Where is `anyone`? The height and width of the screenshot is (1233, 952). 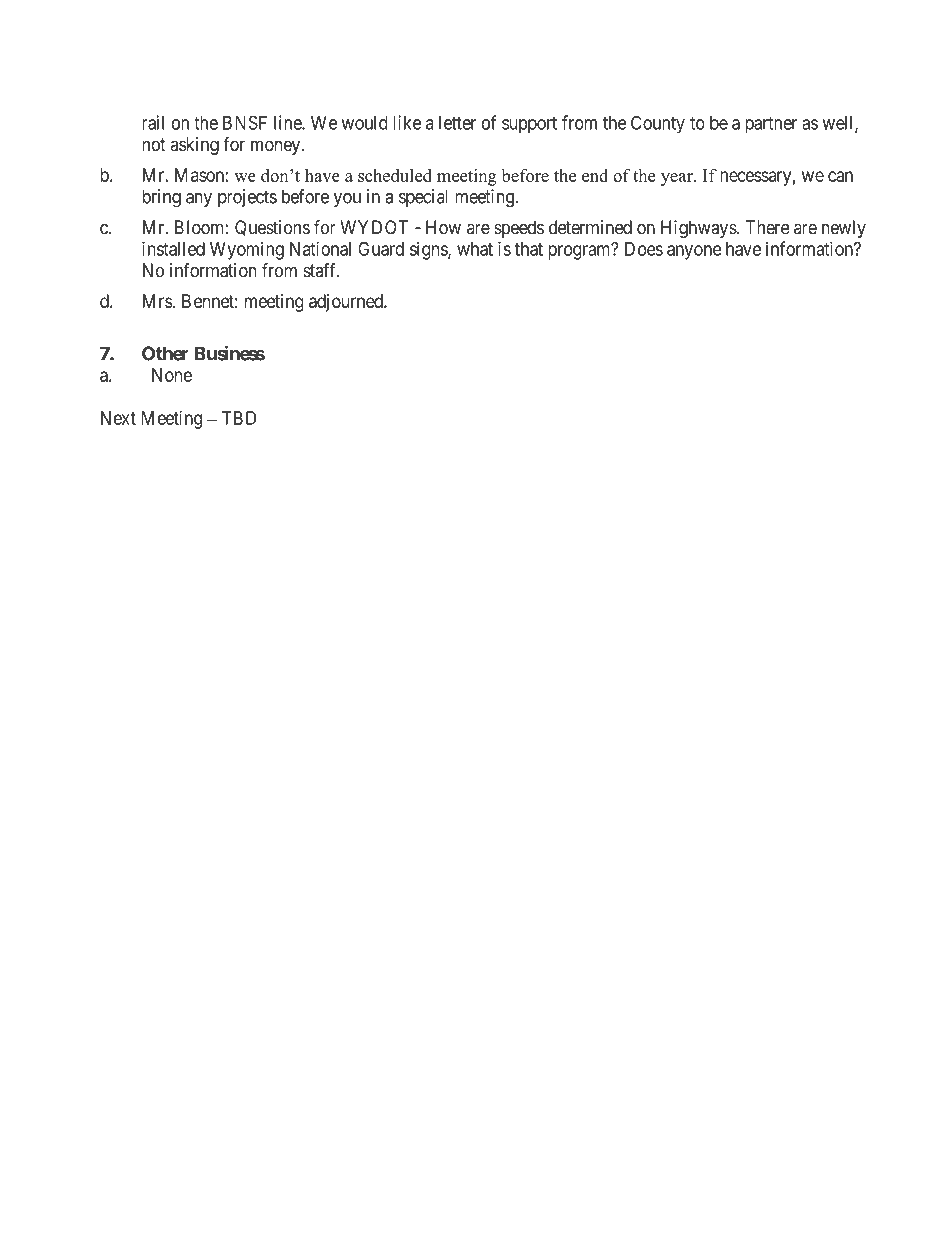 anyone is located at coordinates (694, 252).
